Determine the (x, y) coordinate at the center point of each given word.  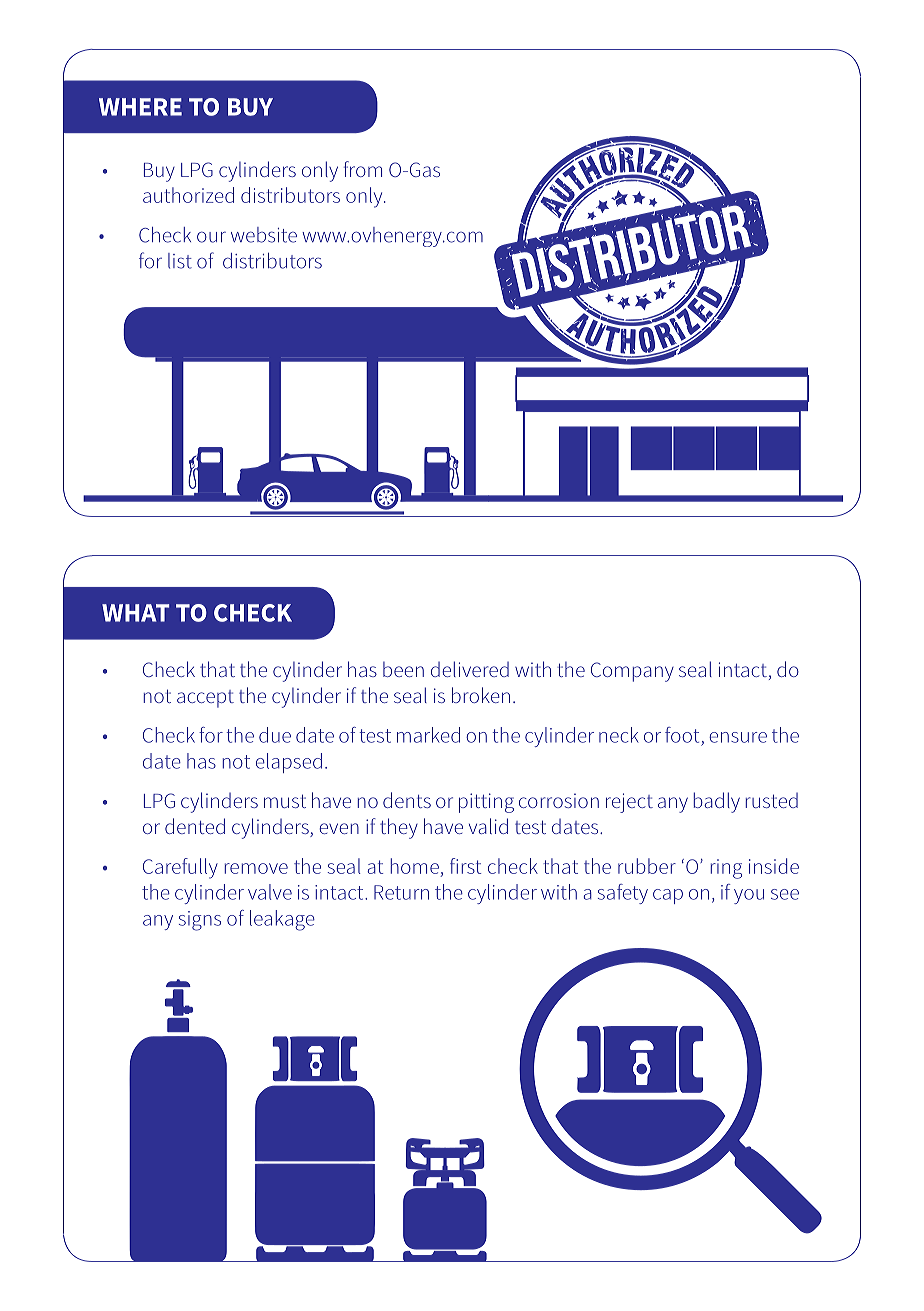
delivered (470, 669)
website (264, 235)
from (363, 169)
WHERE (140, 107)
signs (200, 921)
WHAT (135, 613)
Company (632, 672)
